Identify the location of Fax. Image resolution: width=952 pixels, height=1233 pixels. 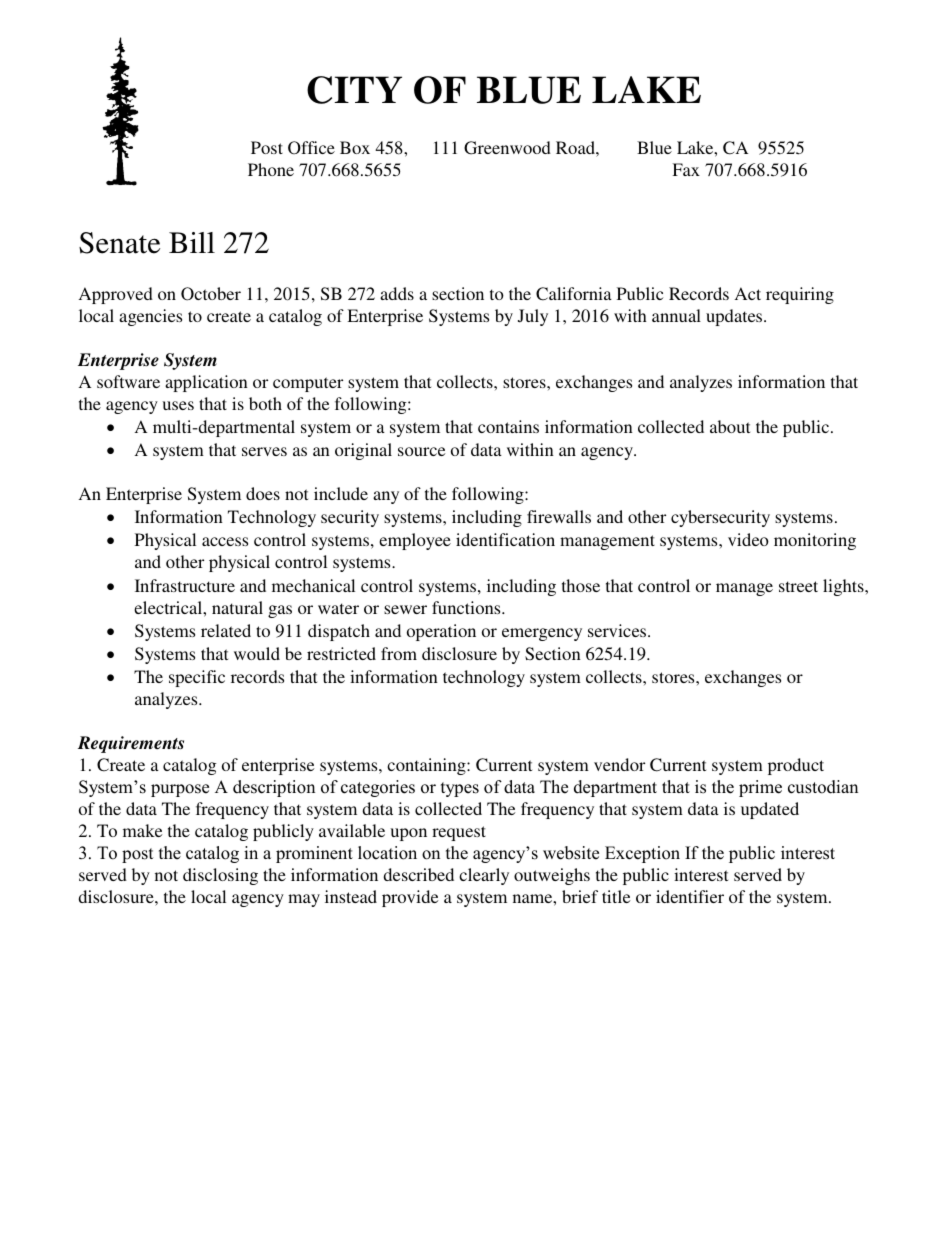
(686, 169).
